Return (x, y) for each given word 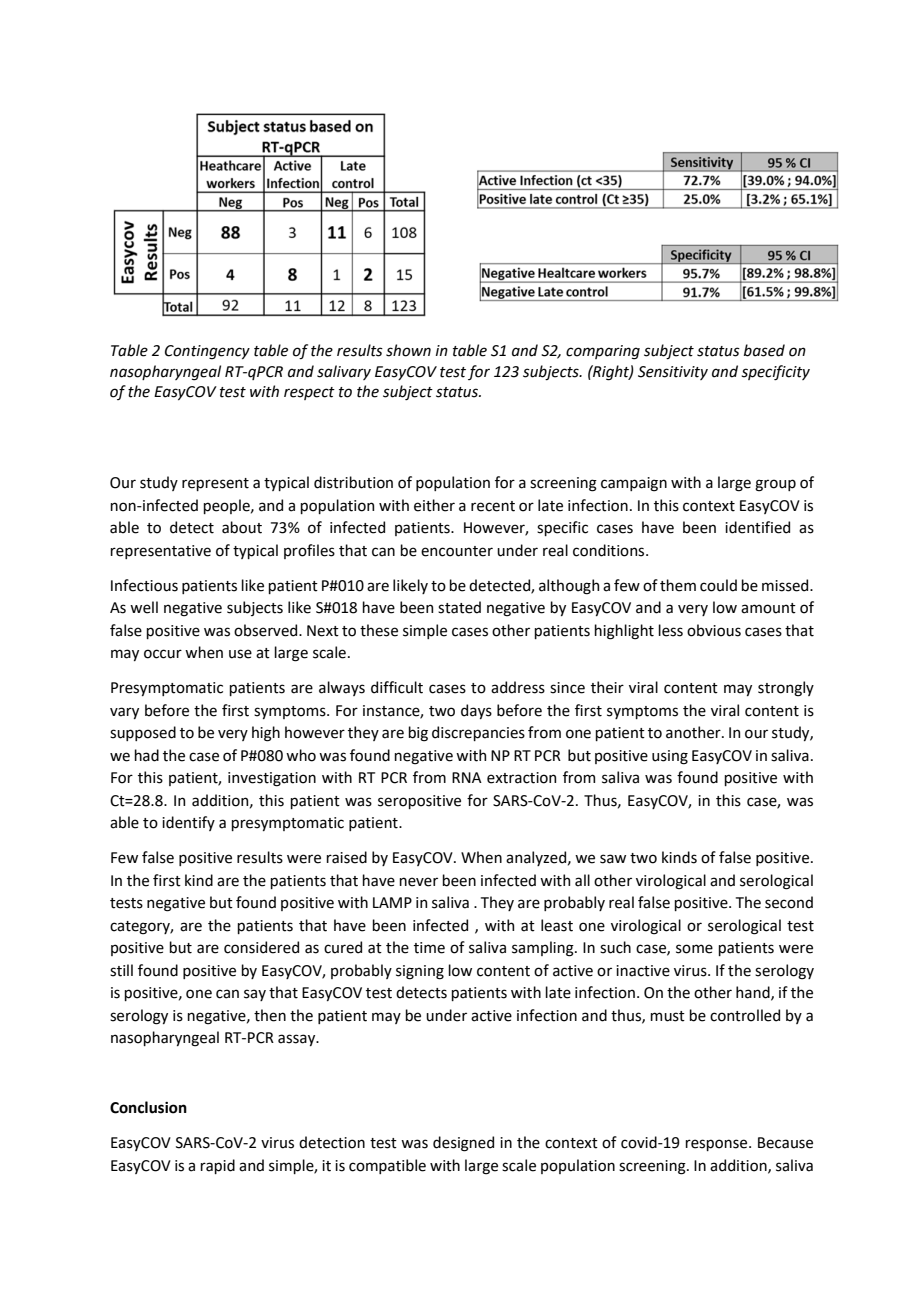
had (146, 755)
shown (408, 350)
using (670, 757)
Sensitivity (673, 373)
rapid (217, 1166)
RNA (467, 777)
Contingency (207, 352)
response (717, 1145)
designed (463, 1144)
